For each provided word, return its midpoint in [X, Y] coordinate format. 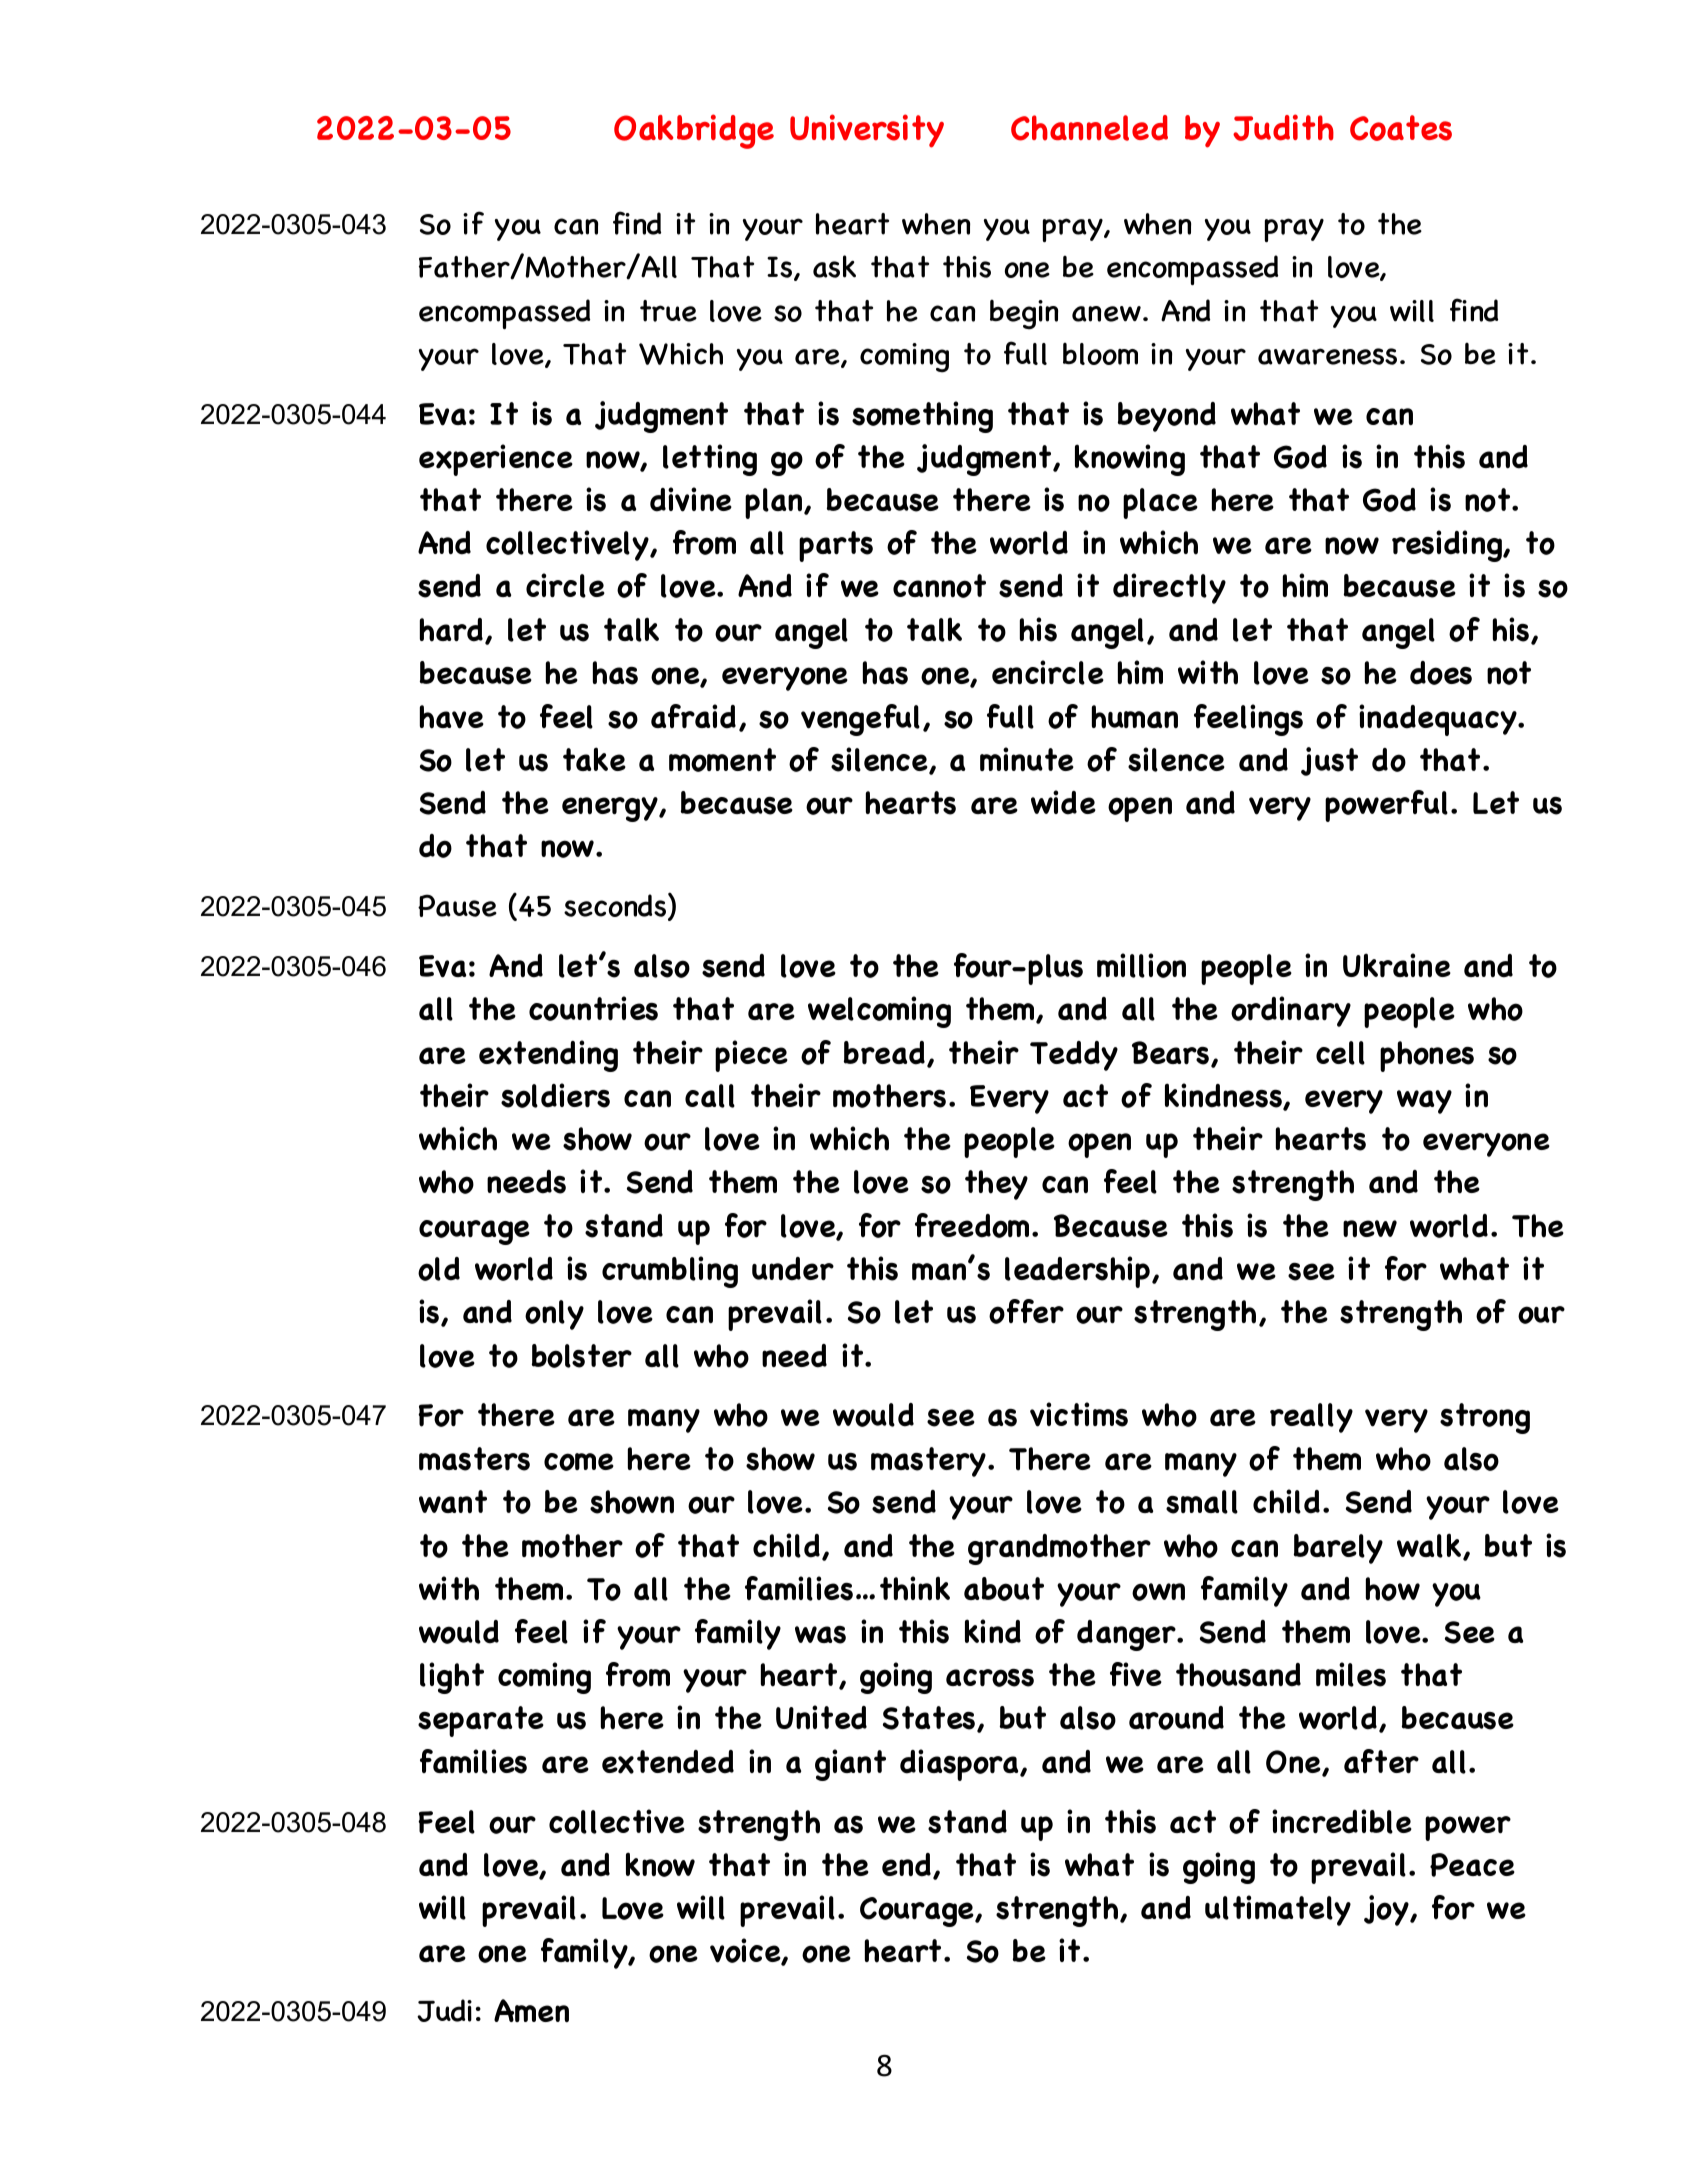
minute [1027, 759]
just [1329, 761]
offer [1026, 1311]
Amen [531, 2010]
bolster [582, 1356]
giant [850, 1765]
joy [1387, 1910]
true [668, 311]
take [594, 759]
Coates [1401, 128]
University [867, 131]
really [1311, 1418]
